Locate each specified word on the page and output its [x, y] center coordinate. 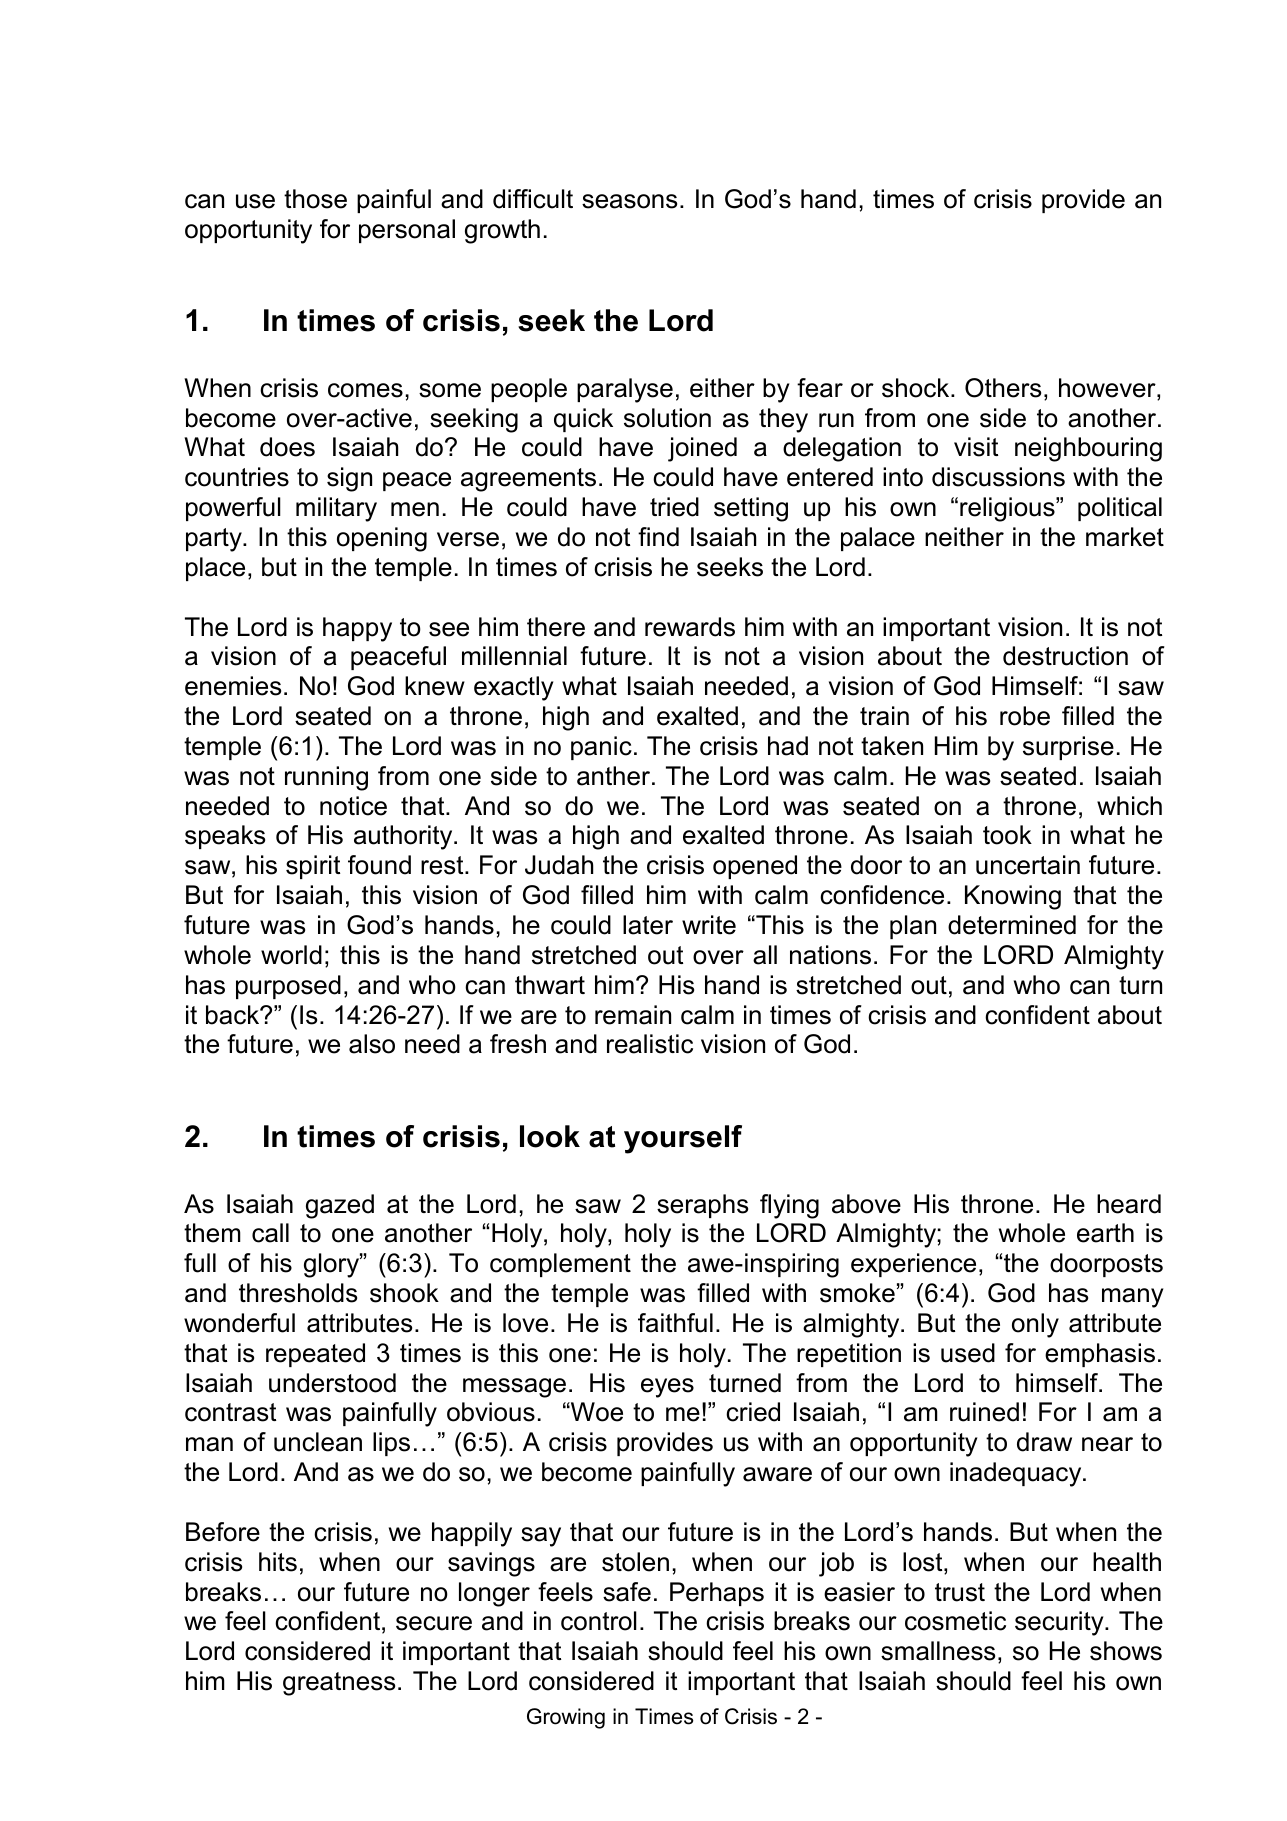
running [326, 778]
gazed [340, 1206]
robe [1025, 716]
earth [1105, 1233]
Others [1003, 388]
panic [601, 748]
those [315, 199]
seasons [629, 201]
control [599, 1621]
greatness [339, 1684]
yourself [683, 1139]
